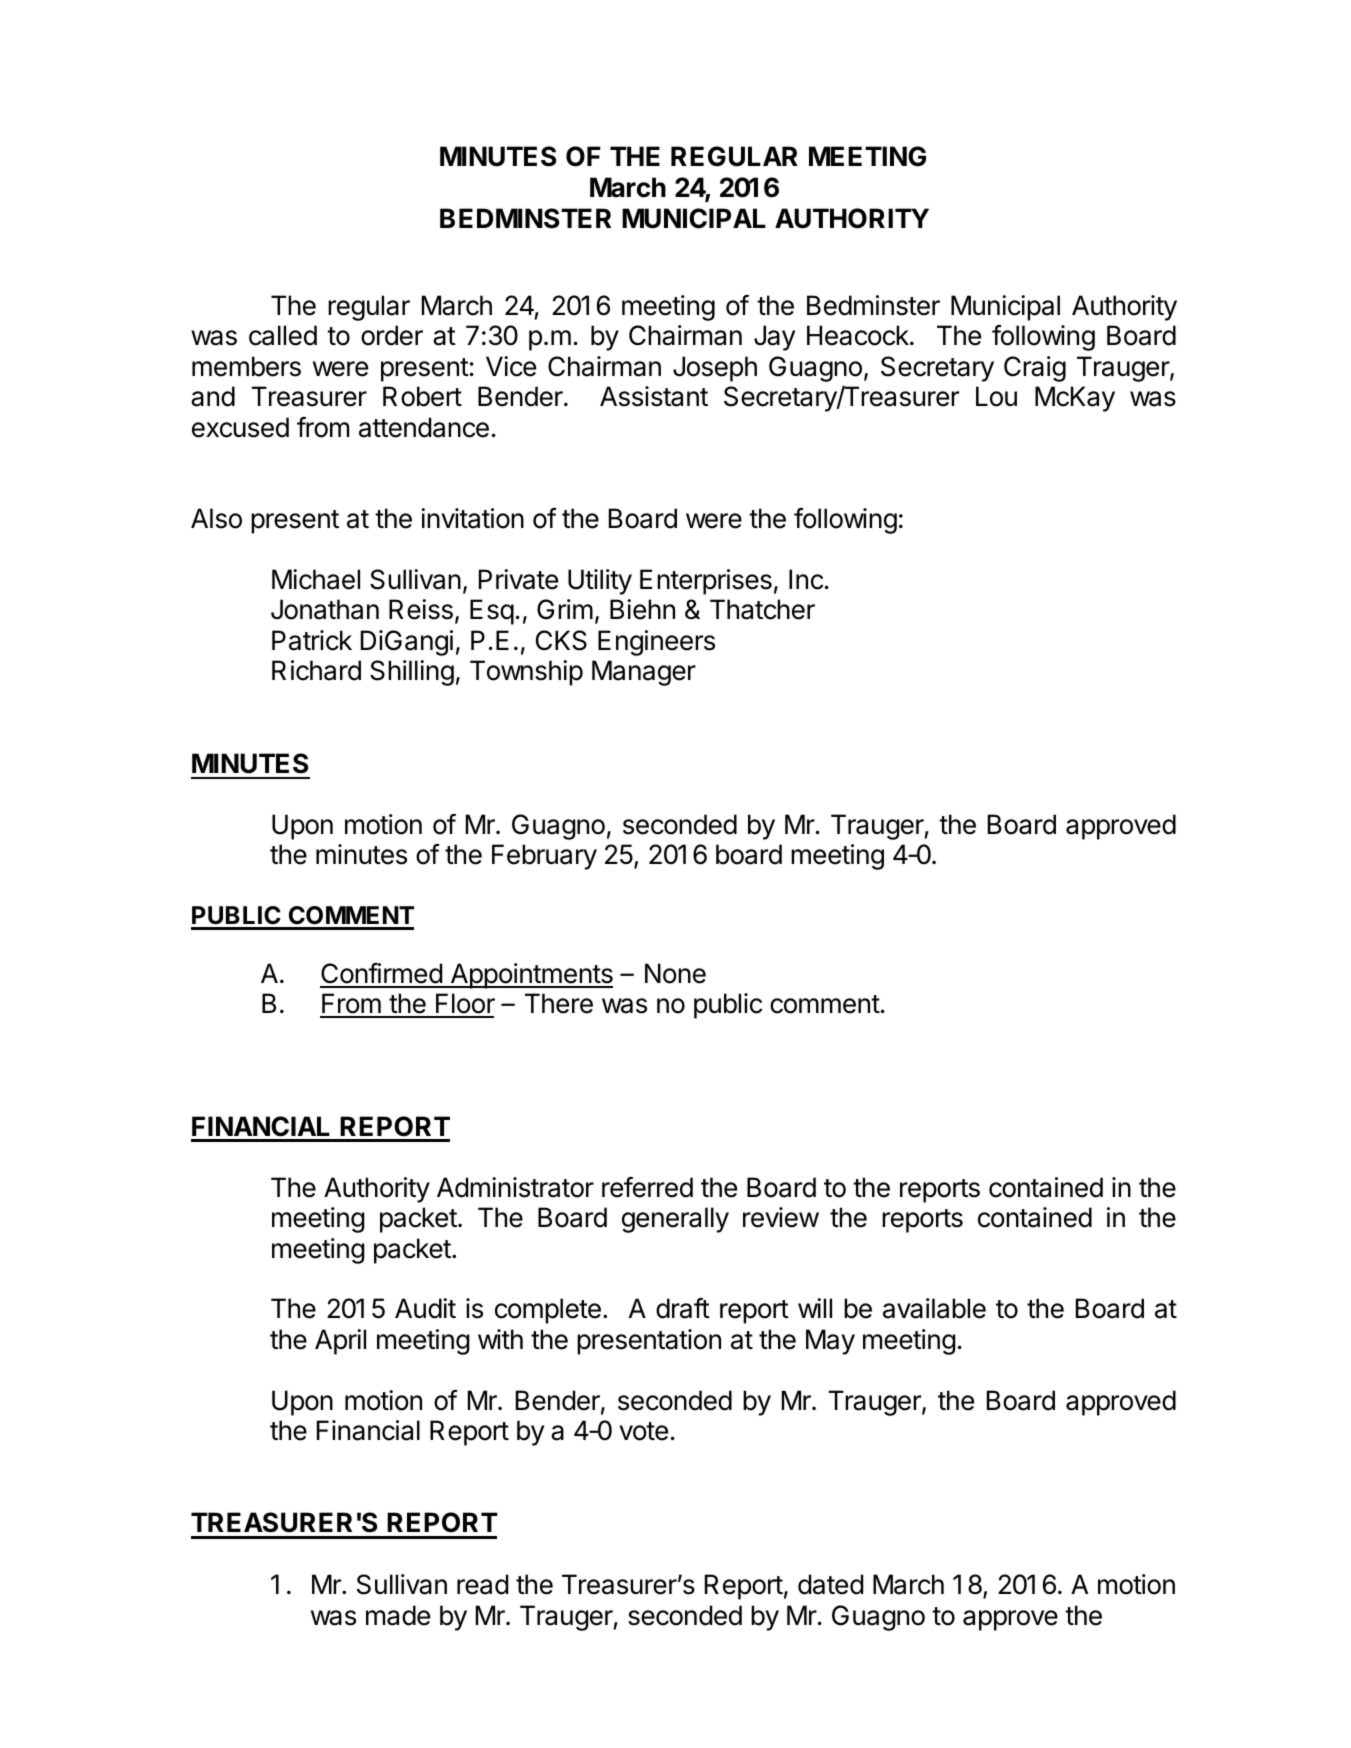 The image size is (1351, 1748). Describe the element at coordinates (530, 976) in the document. I see `Appointments` at that location.
